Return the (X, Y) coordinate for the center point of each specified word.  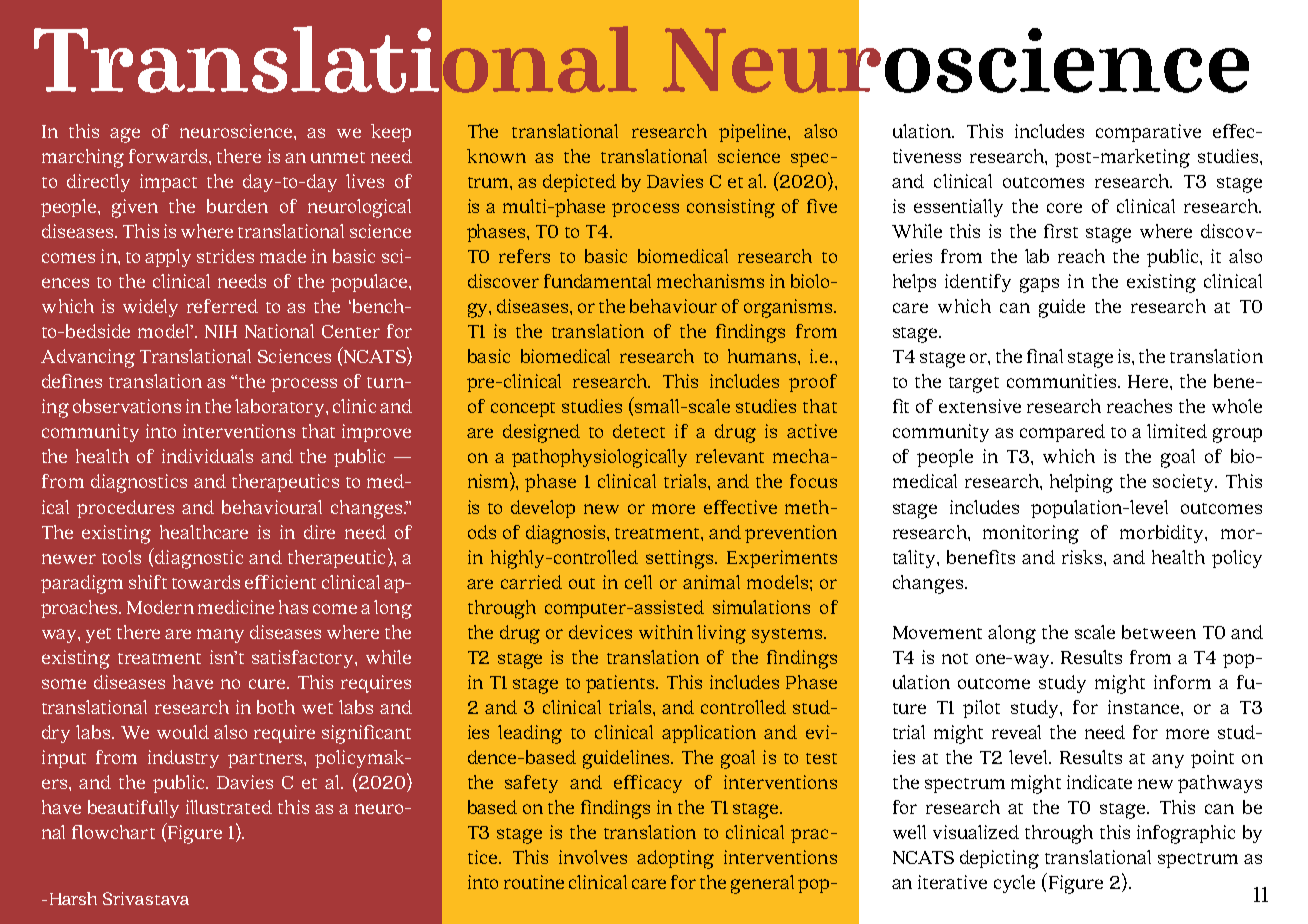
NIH (221, 331)
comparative (1148, 133)
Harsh (73, 898)
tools (121, 557)
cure (268, 684)
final (1045, 356)
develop (543, 509)
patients (622, 684)
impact (168, 183)
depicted (579, 183)
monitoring (1031, 534)
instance (1145, 707)
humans (763, 356)
